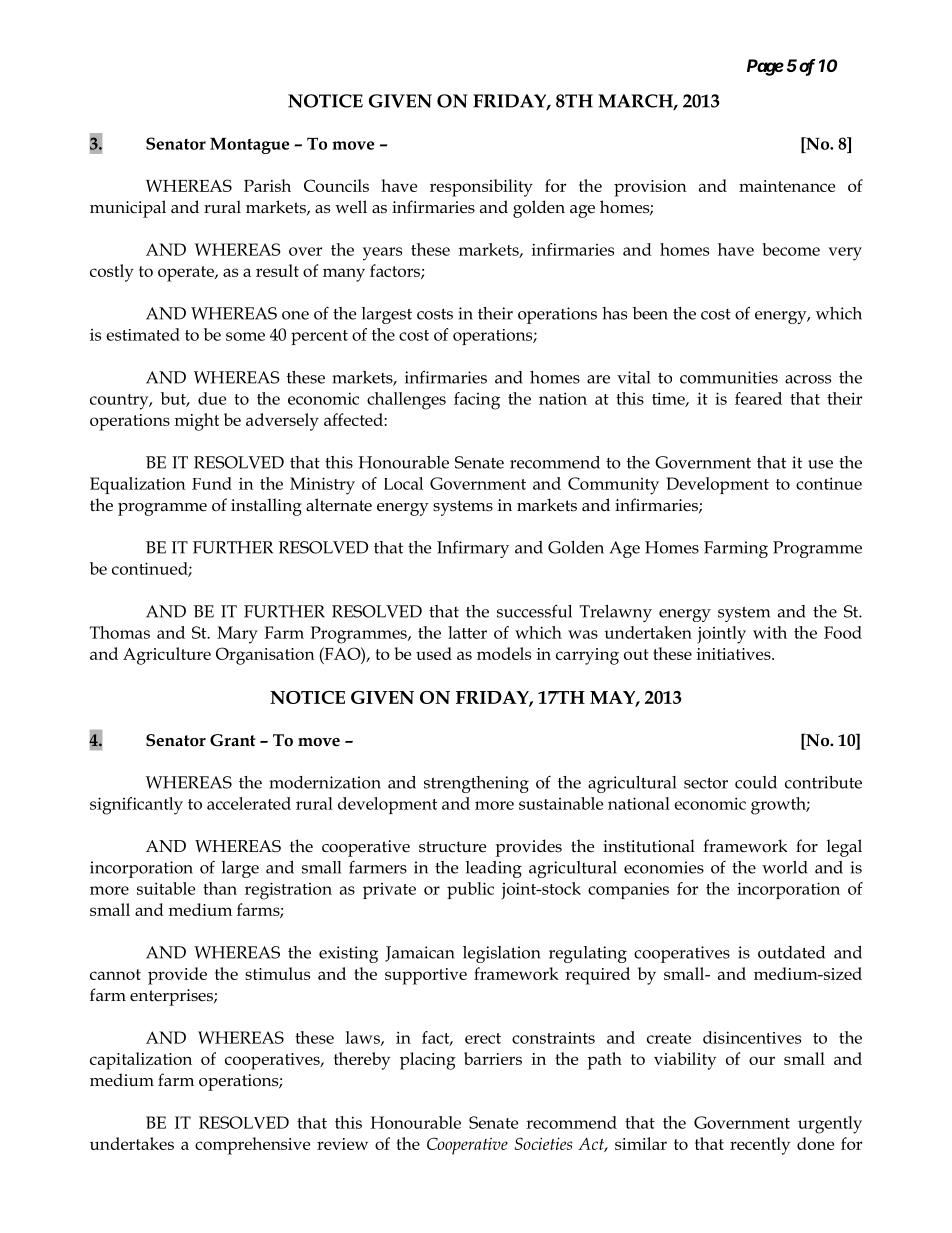 The height and width of the image is (1233, 952). Describe the element at coordinates (729, 377) in the image. I see `communities` at that location.
